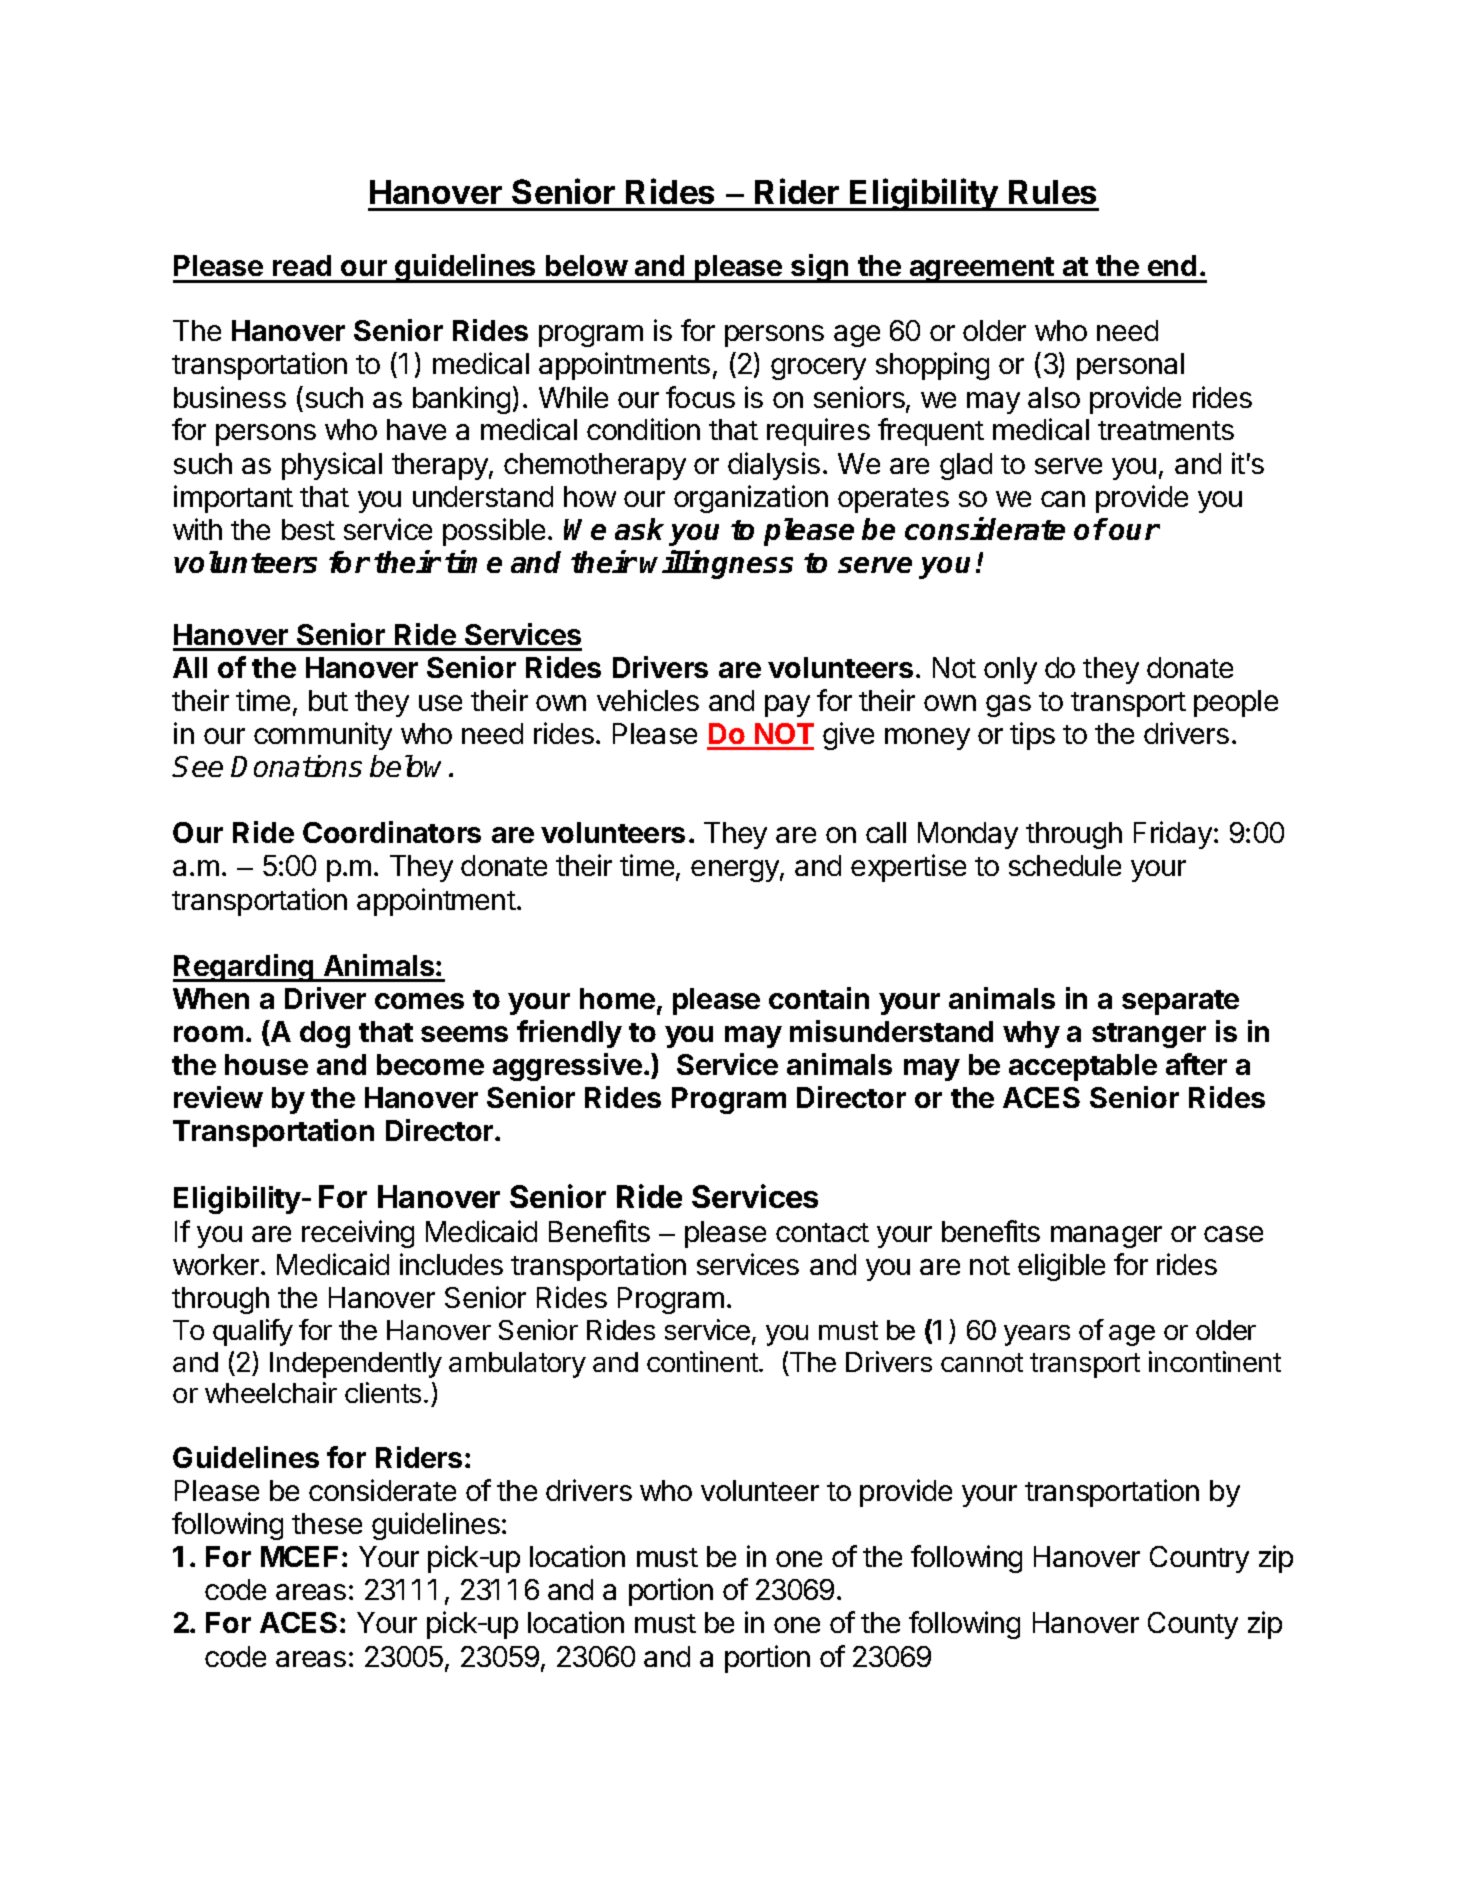 This image has height=1899, width=1467. Describe the element at coordinates (266, 1064) in the image. I see `house` at that location.
